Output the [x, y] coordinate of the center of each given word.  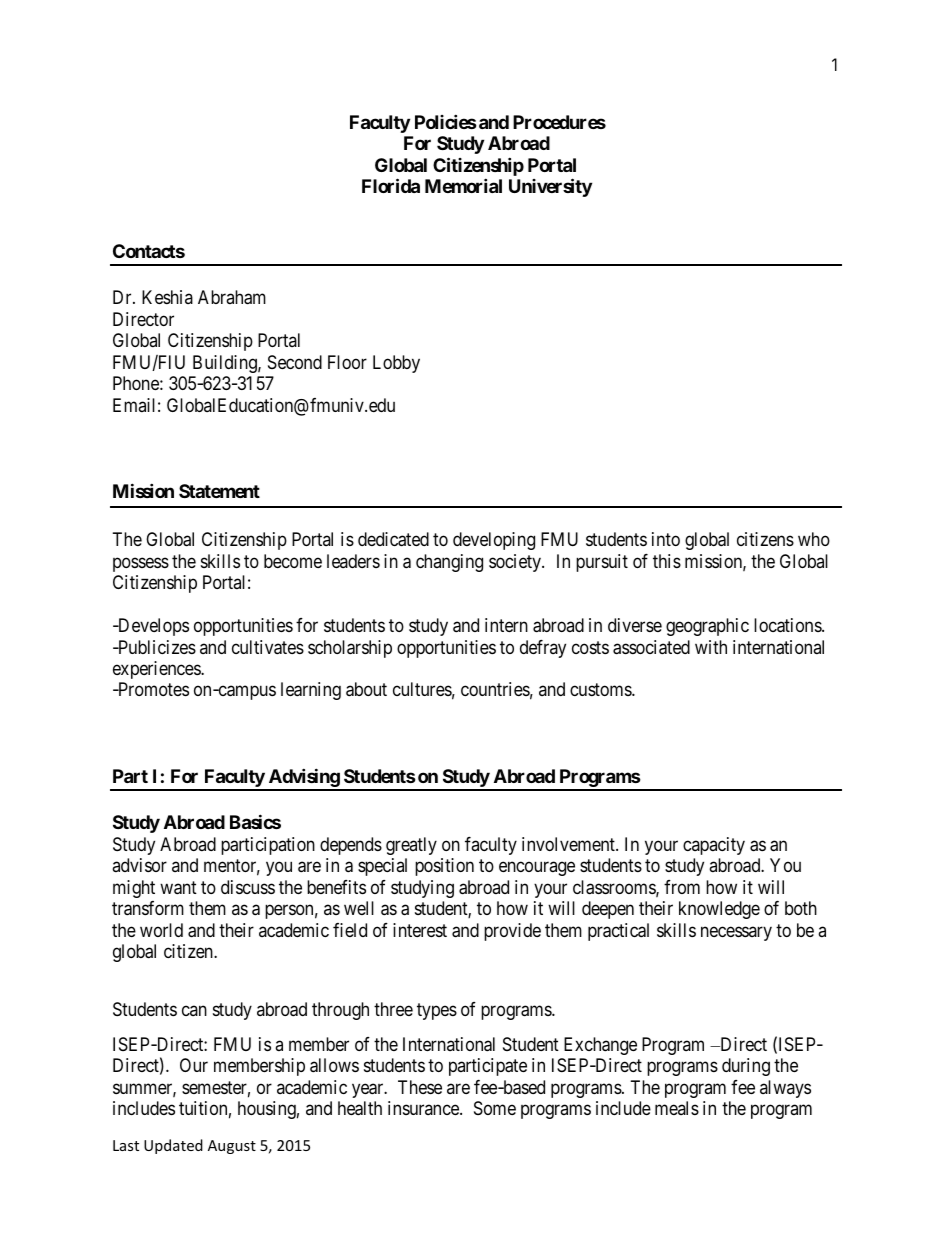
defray [543, 649]
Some [495, 1108]
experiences [157, 670]
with [711, 647]
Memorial [463, 185]
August [232, 1147]
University [550, 187]
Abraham [232, 297]
